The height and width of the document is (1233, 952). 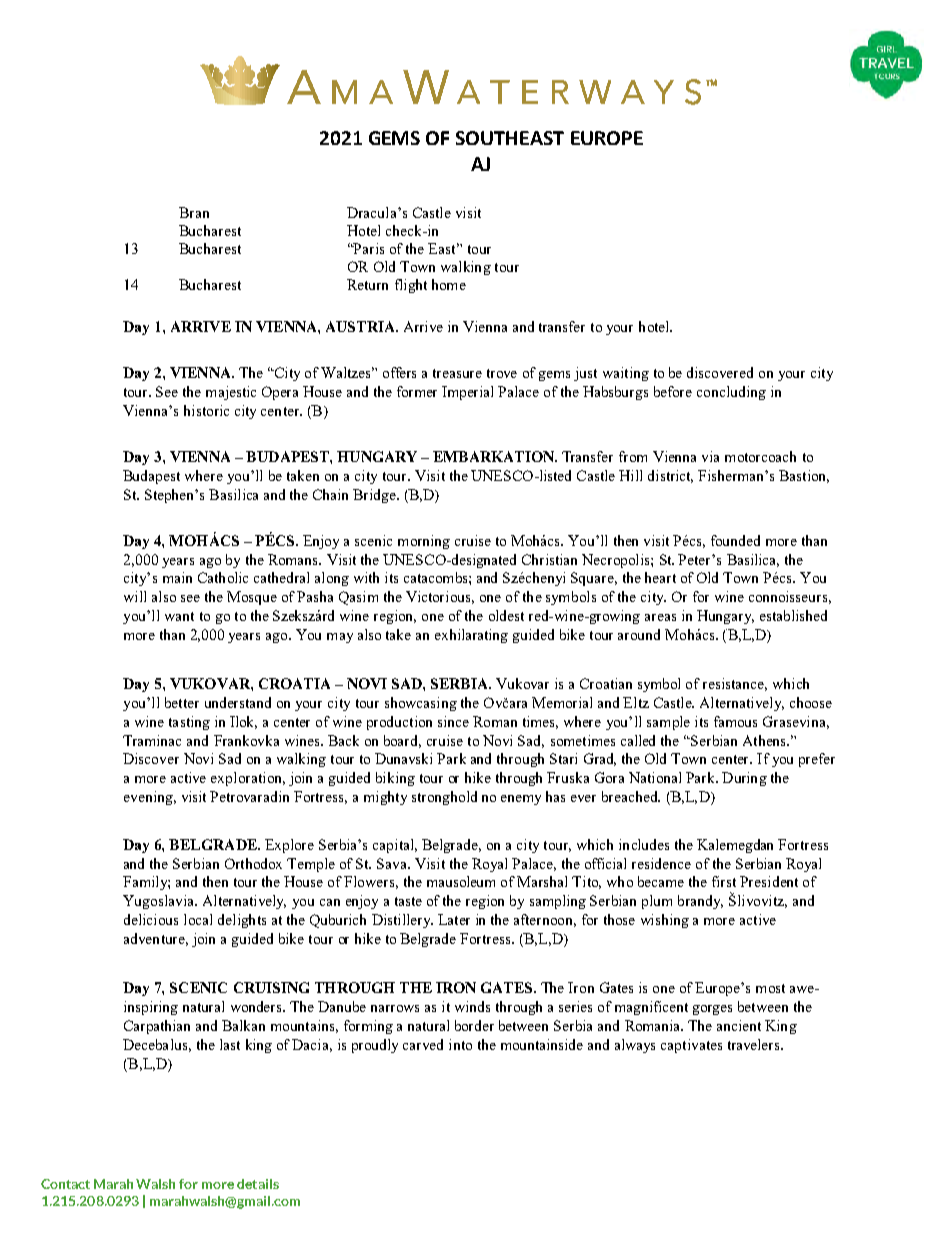 What do you see at coordinates (231, 393) in the document?
I see `majestic` at bounding box center [231, 393].
